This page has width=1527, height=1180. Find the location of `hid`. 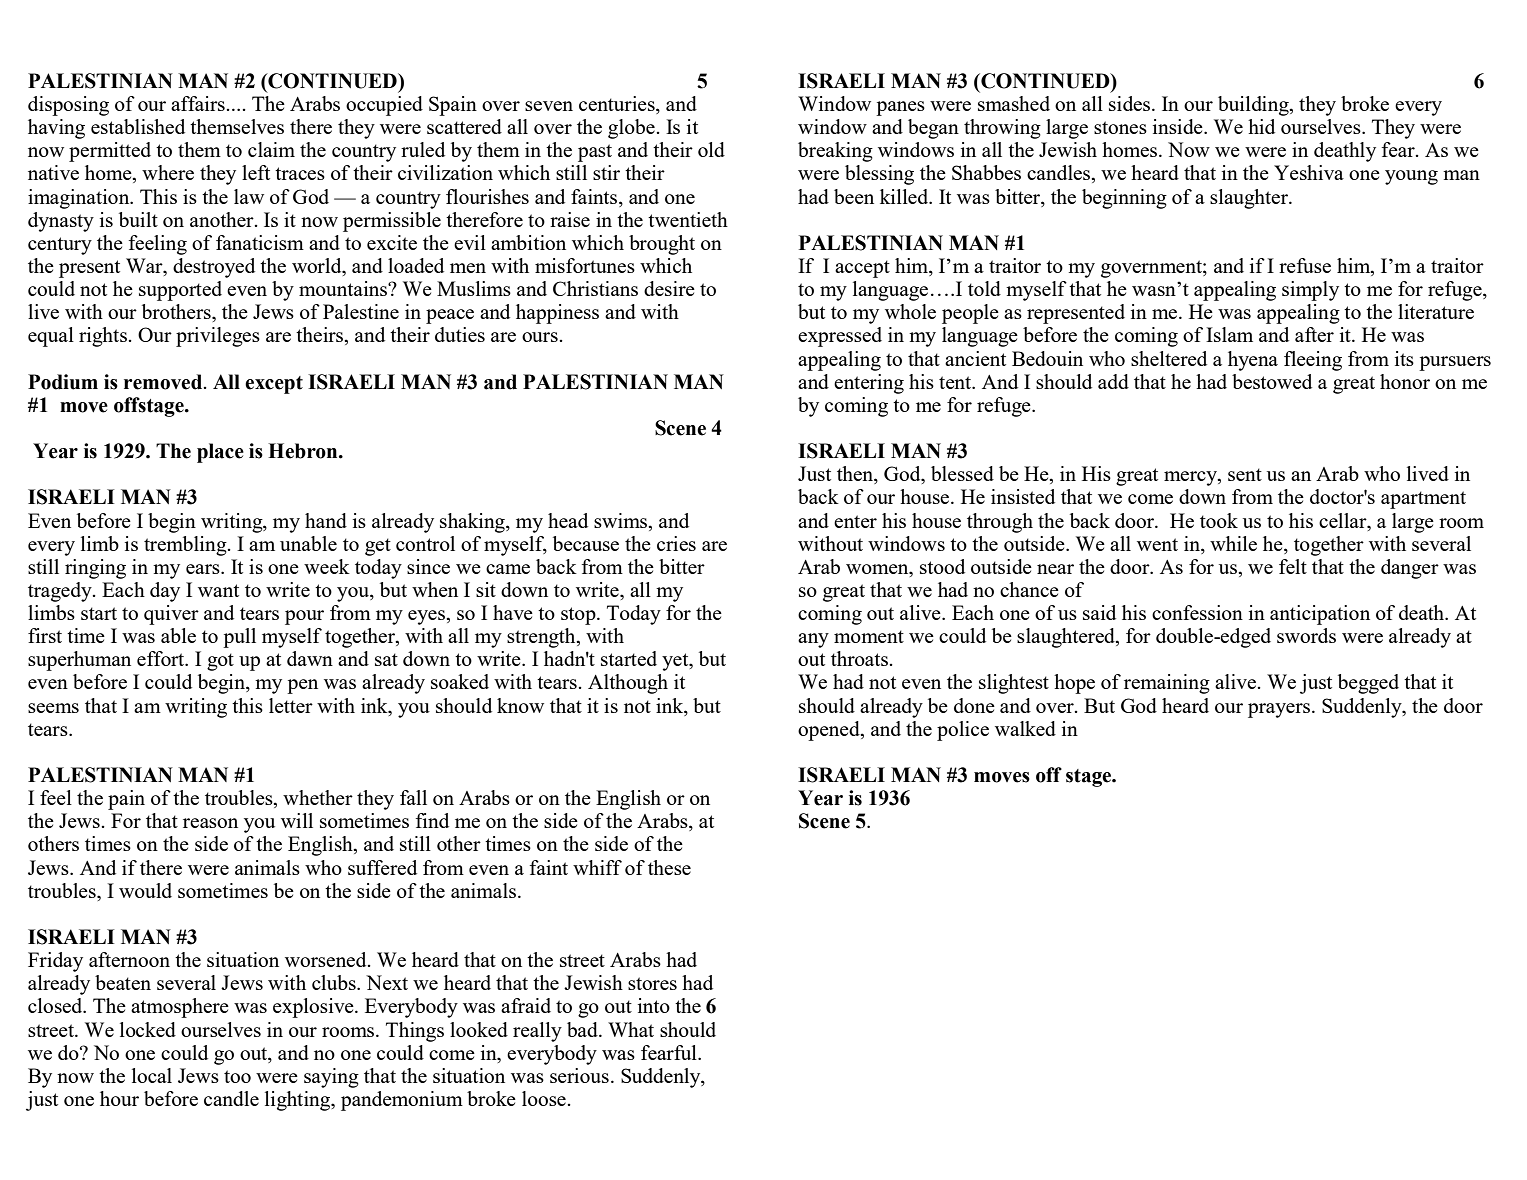

hid is located at coordinates (1261, 126).
